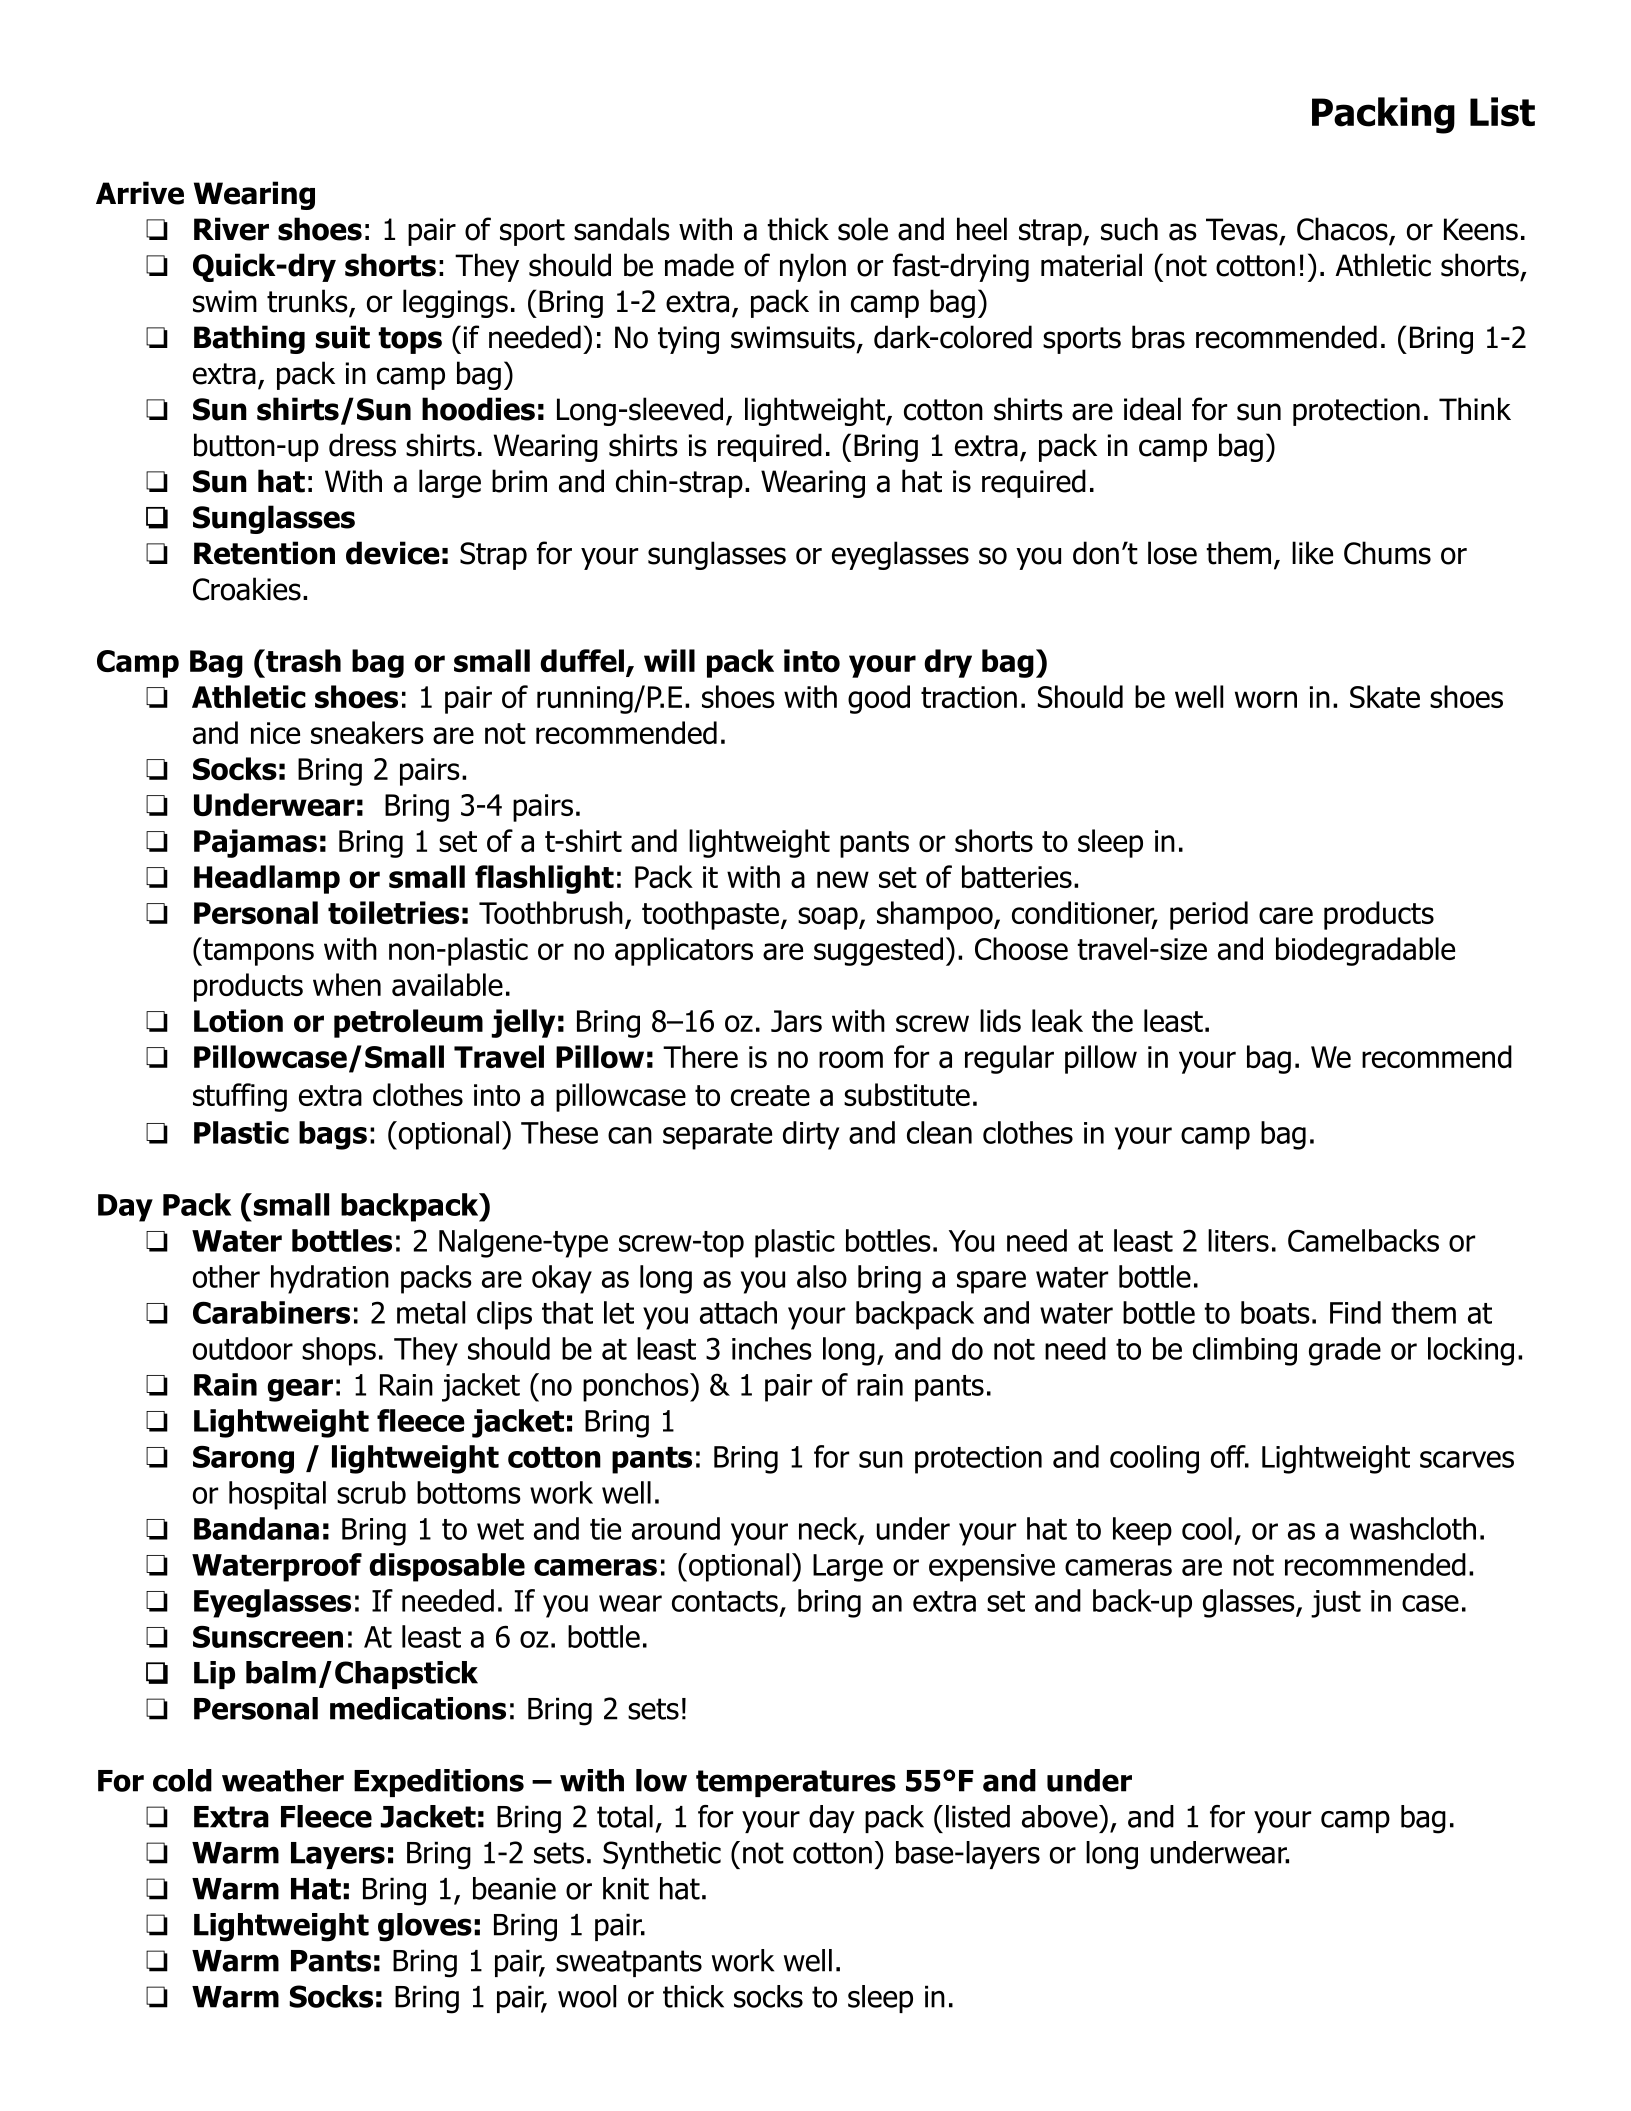  I want to click on nice, so click(275, 733).
